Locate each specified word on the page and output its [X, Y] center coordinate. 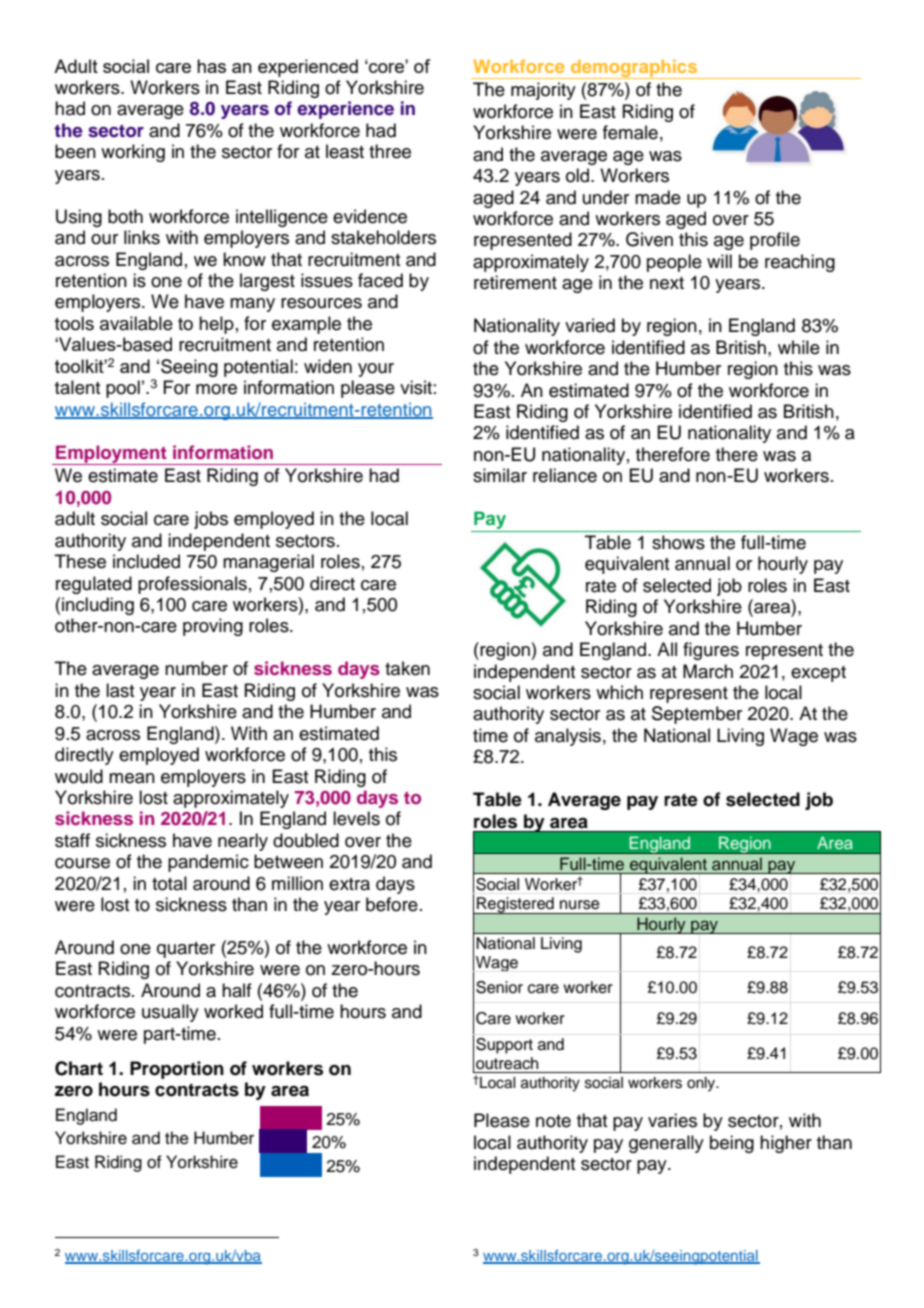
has [211, 66]
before [392, 904]
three [390, 151]
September [697, 715]
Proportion [177, 1070]
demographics [634, 69]
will [719, 261]
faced [380, 280]
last [120, 690]
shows [678, 542]
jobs [211, 520]
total [169, 883]
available [136, 323]
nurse [580, 905]
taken [407, 668]
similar [500, 475]
